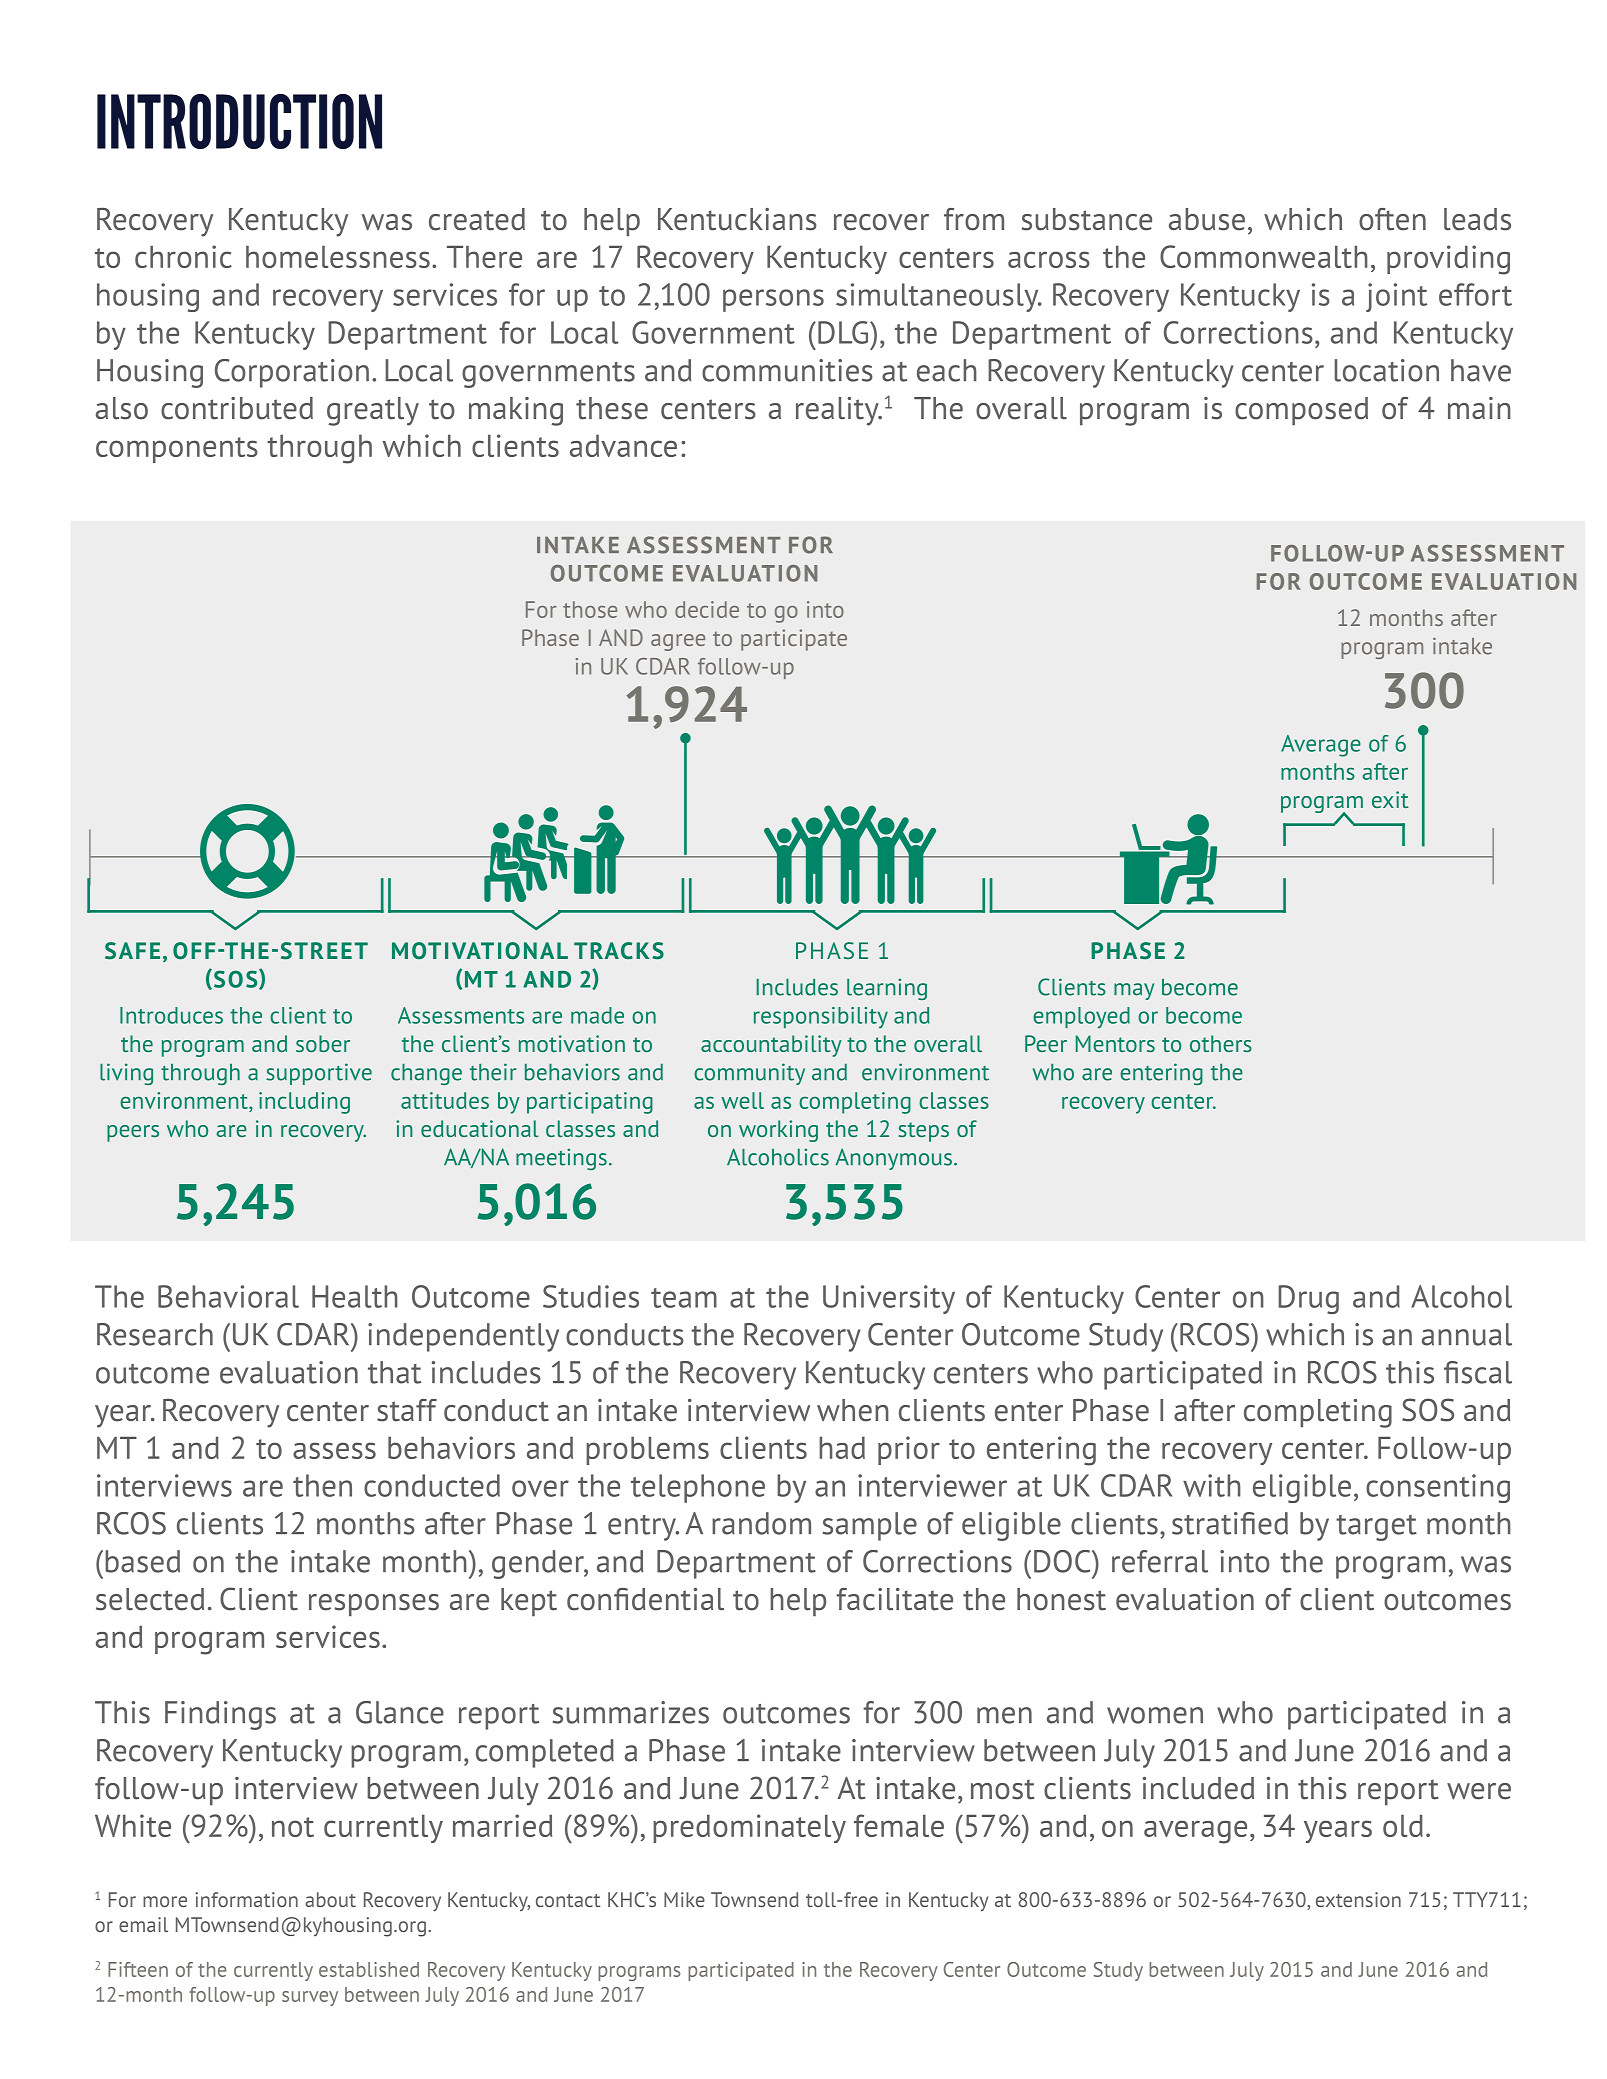  Describe the element at coordinates (246, 1899) in the page. I see `information` at that location.
